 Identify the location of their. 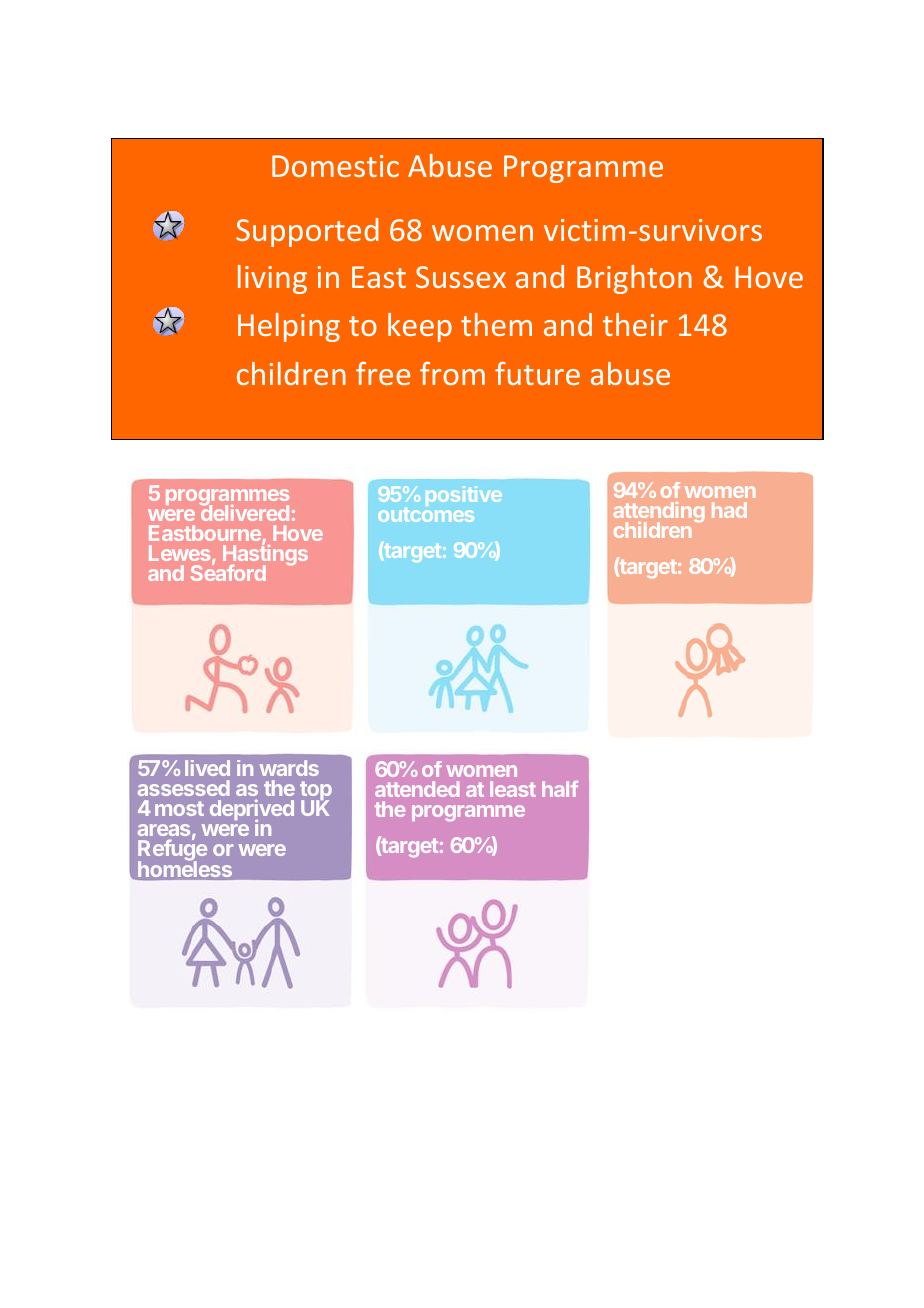
(635, 324).
